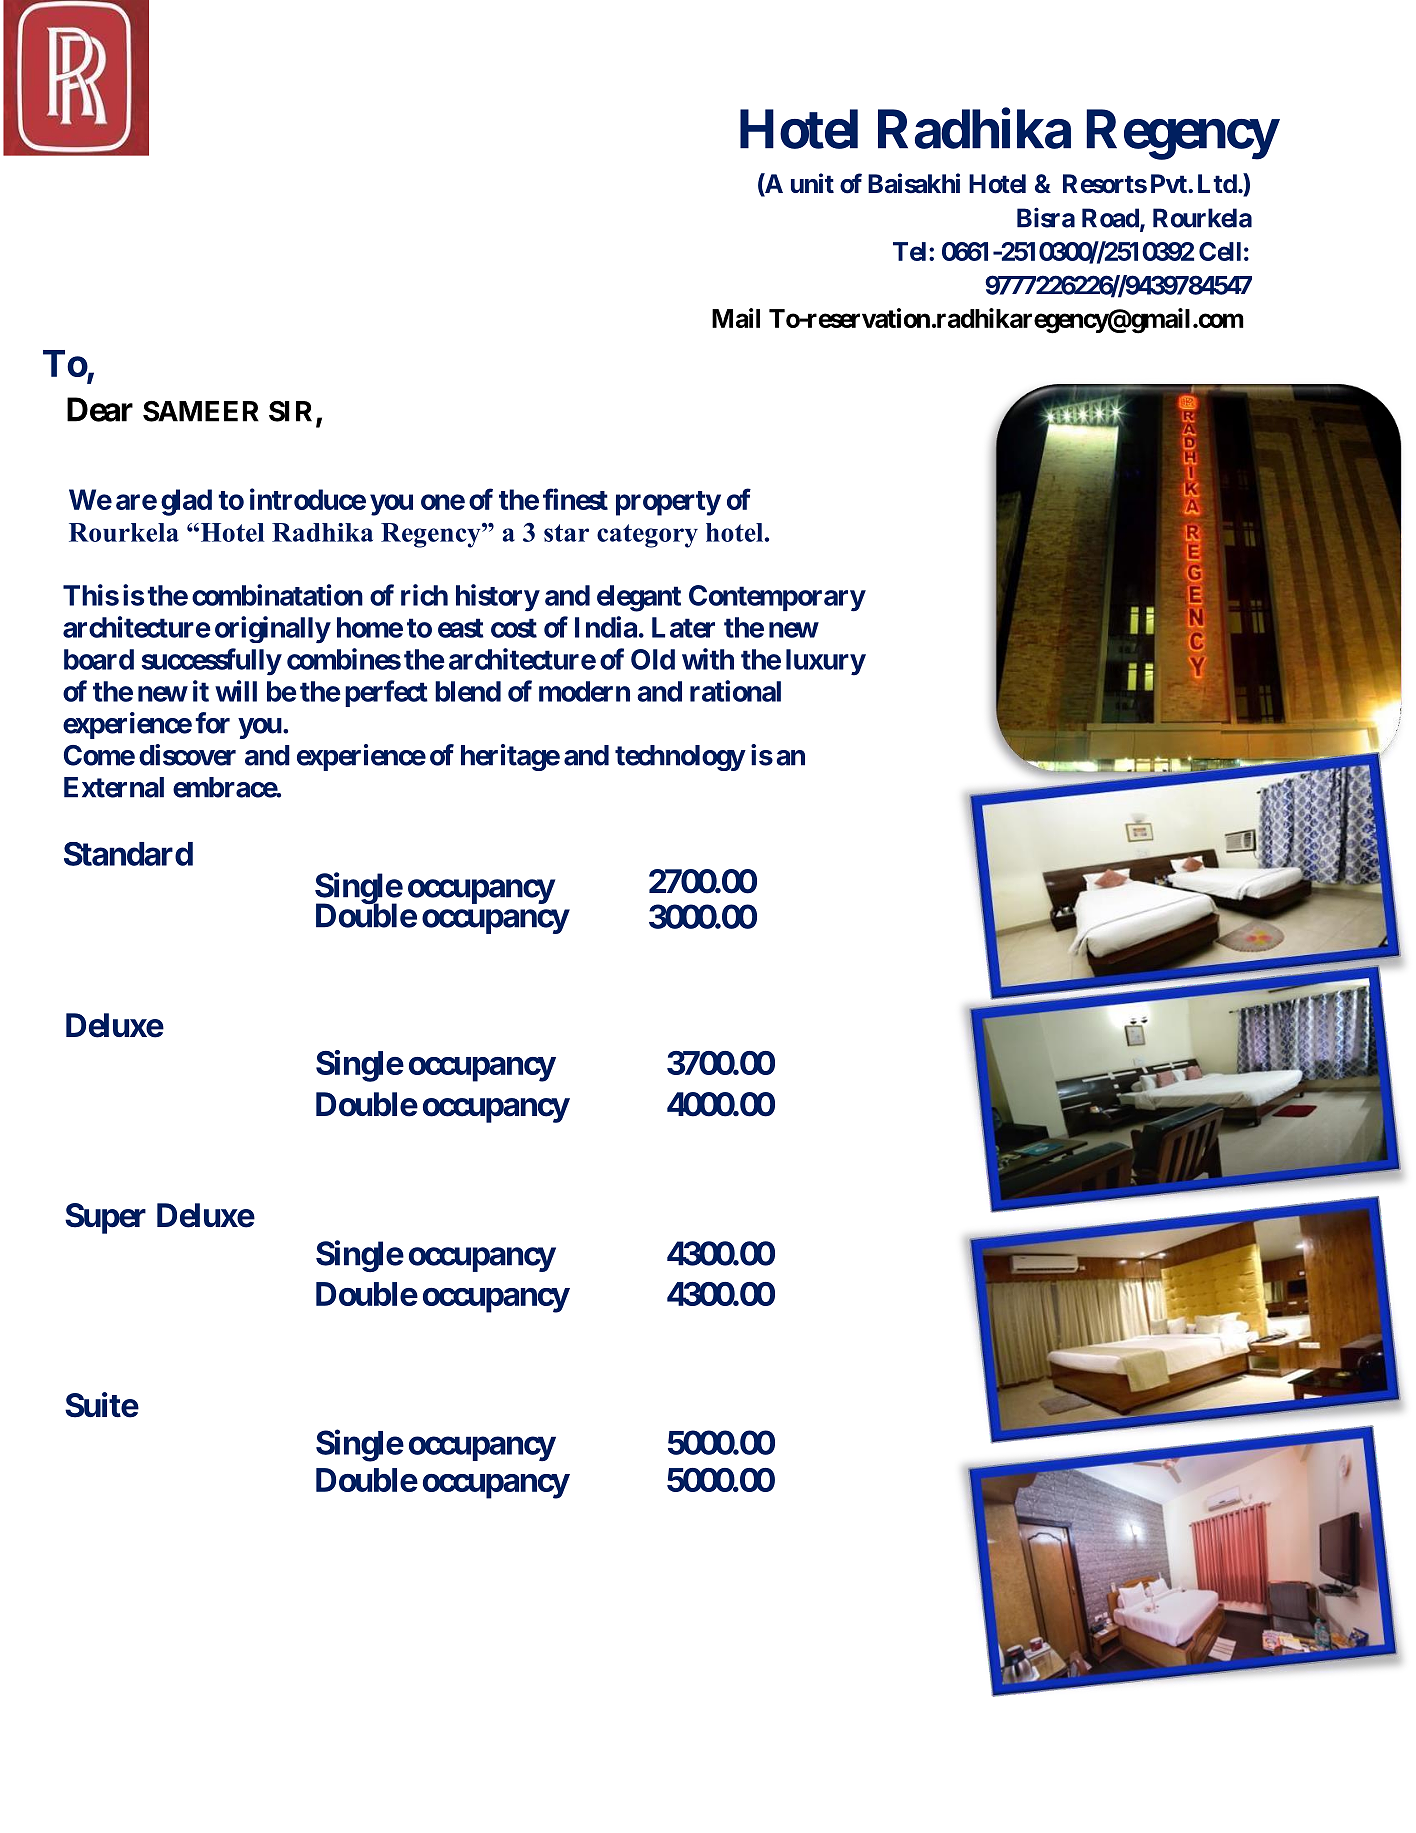 This document has height=1833, width=1416. I want to click on Super, so click(105, 1218).
